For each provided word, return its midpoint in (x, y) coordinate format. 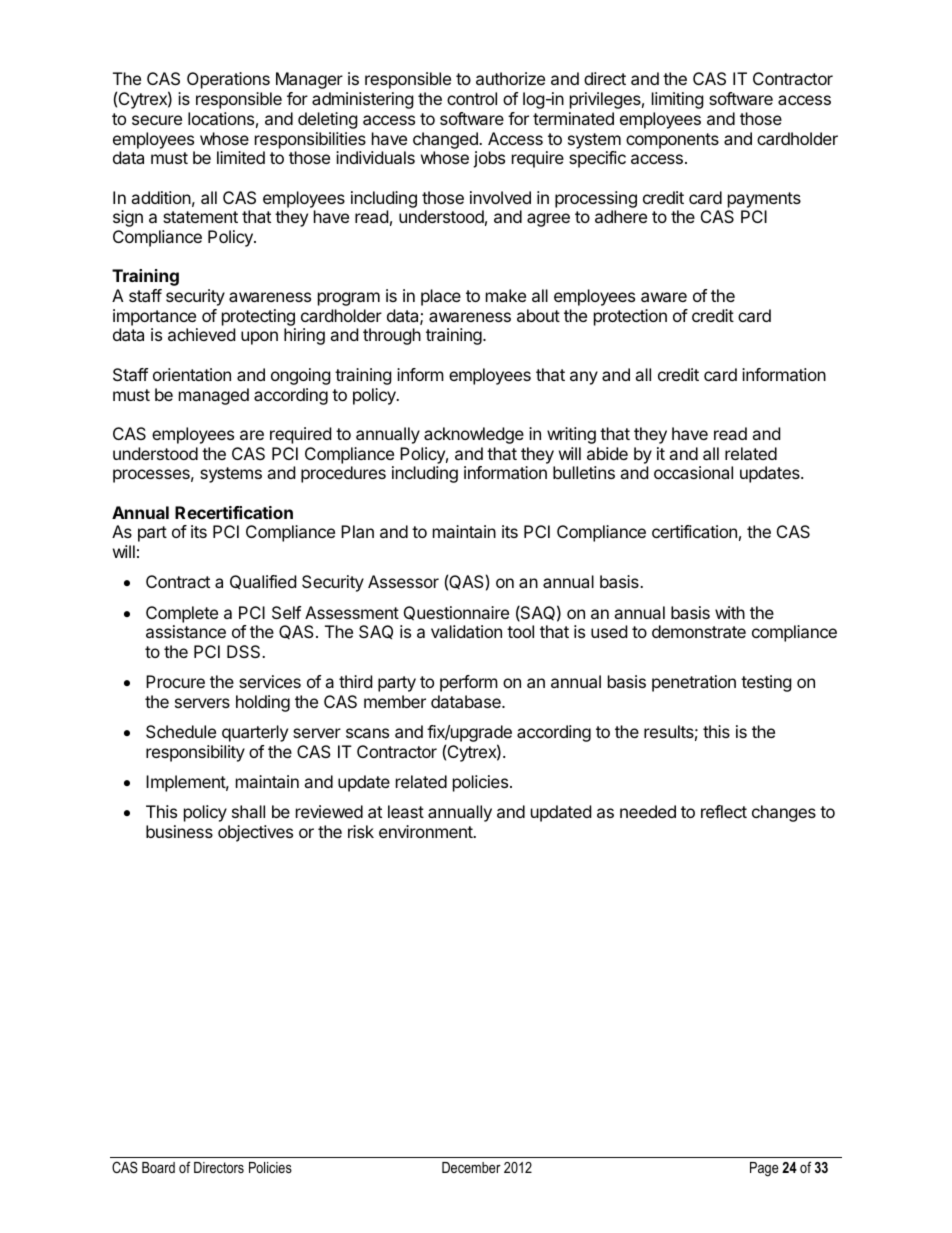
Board (158, 1167)
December (471, 1167)
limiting (678, 100)
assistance (186, 631)
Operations (228, 80)
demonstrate (699, 631)
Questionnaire (456, 613)
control (472, 98)
